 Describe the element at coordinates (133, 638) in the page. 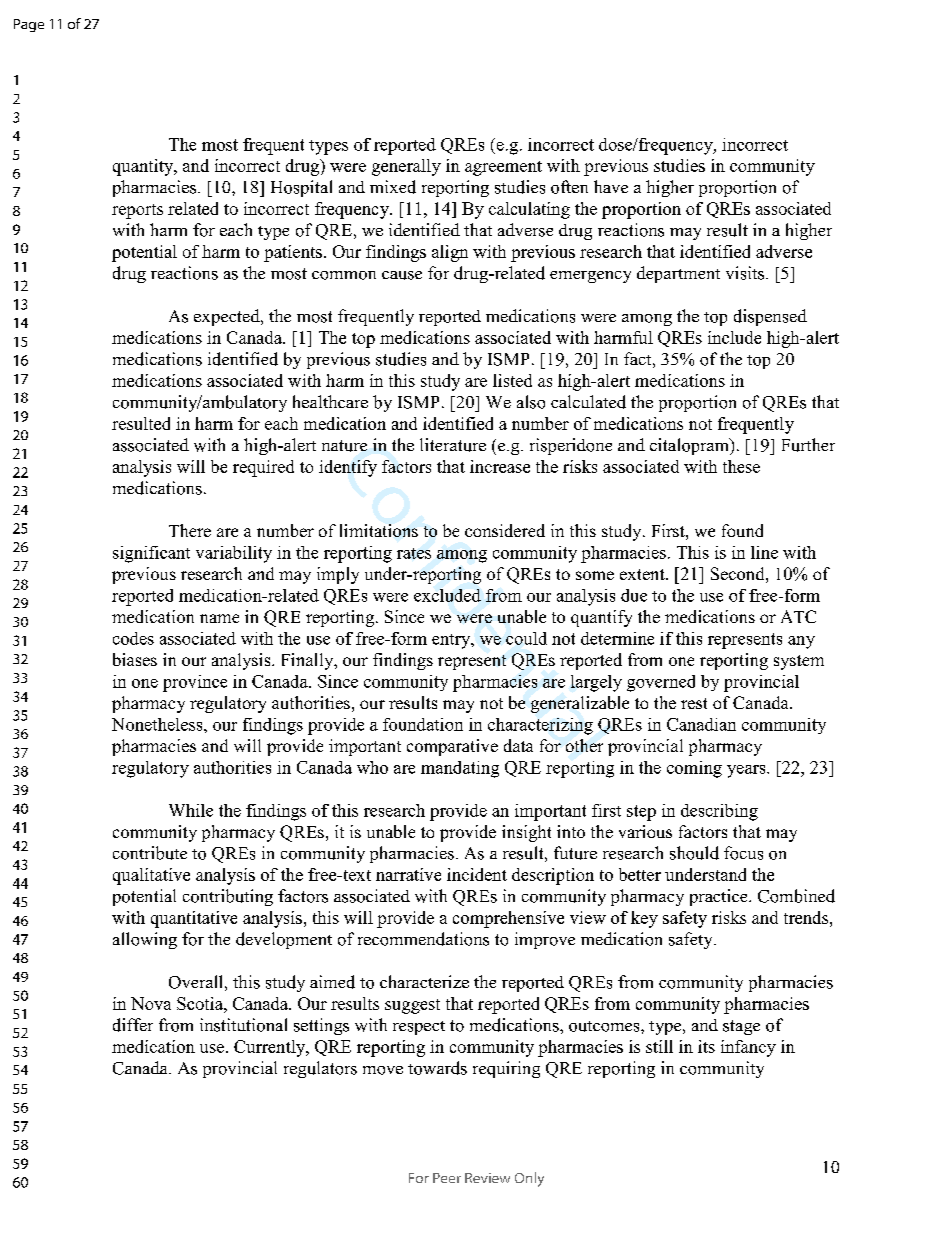

I see `codes` at that location.
